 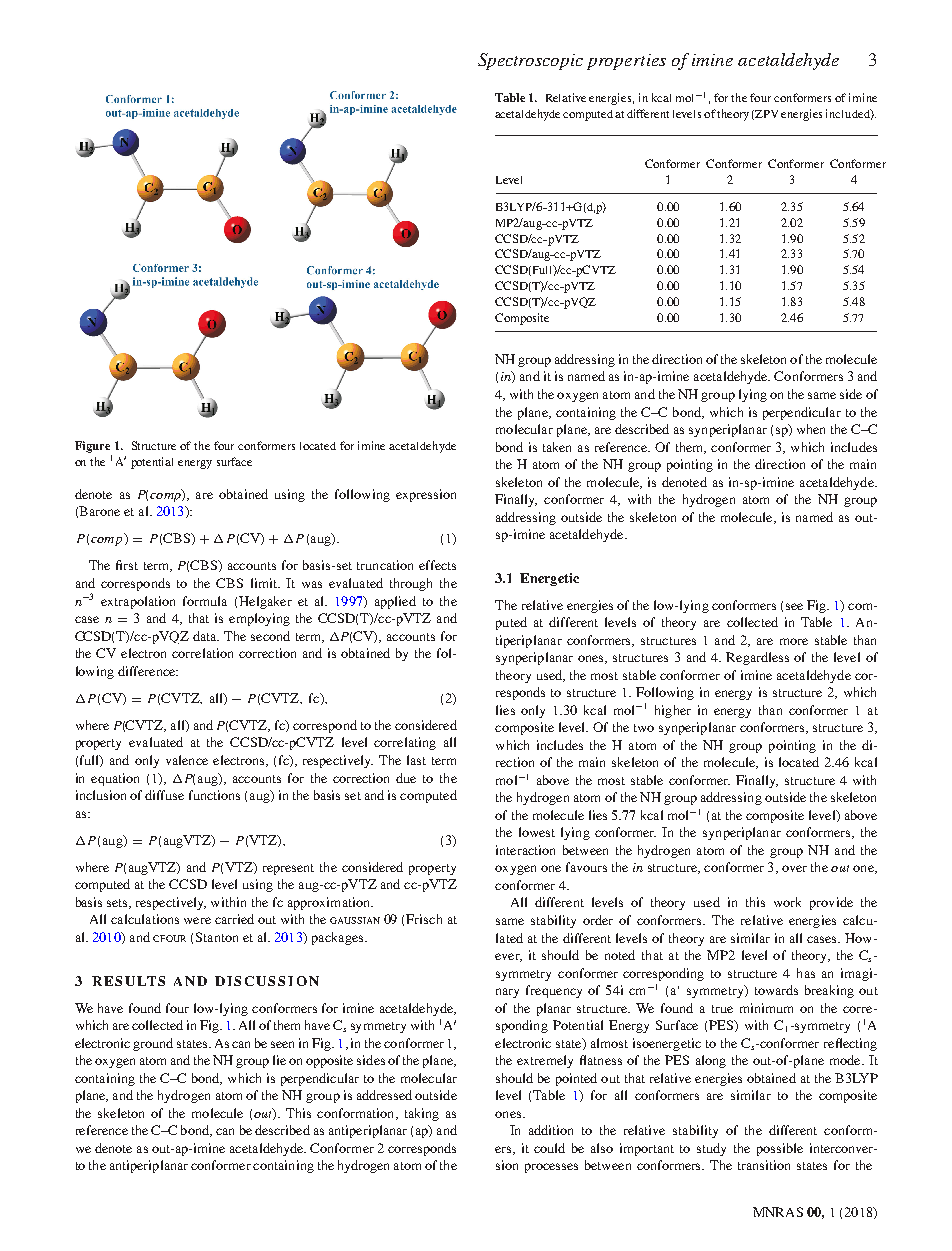 I want to click on properties, so click(x=626, y=62).
